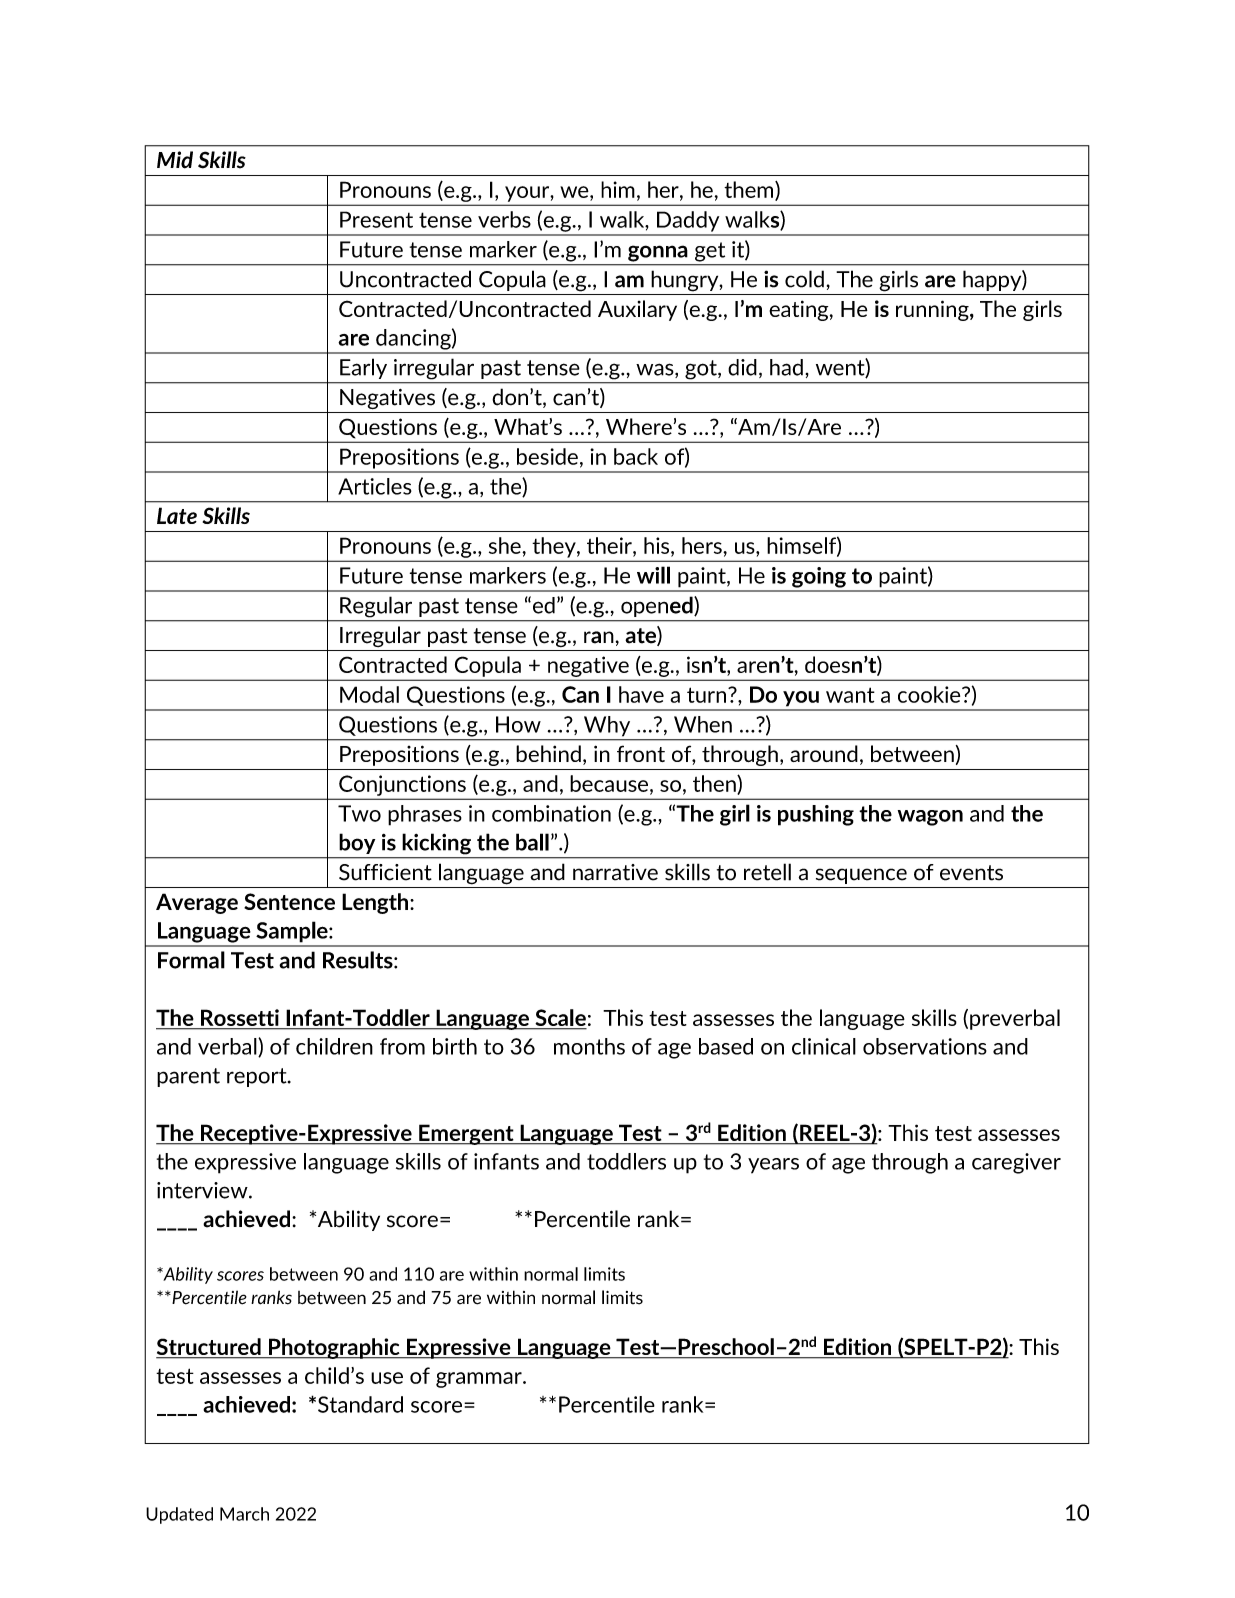 The width and height of the document is (1235, 1598). What do you see at coordinates (244, 1514) in the document?
I see `March` at bounding box center [244, 1514].
